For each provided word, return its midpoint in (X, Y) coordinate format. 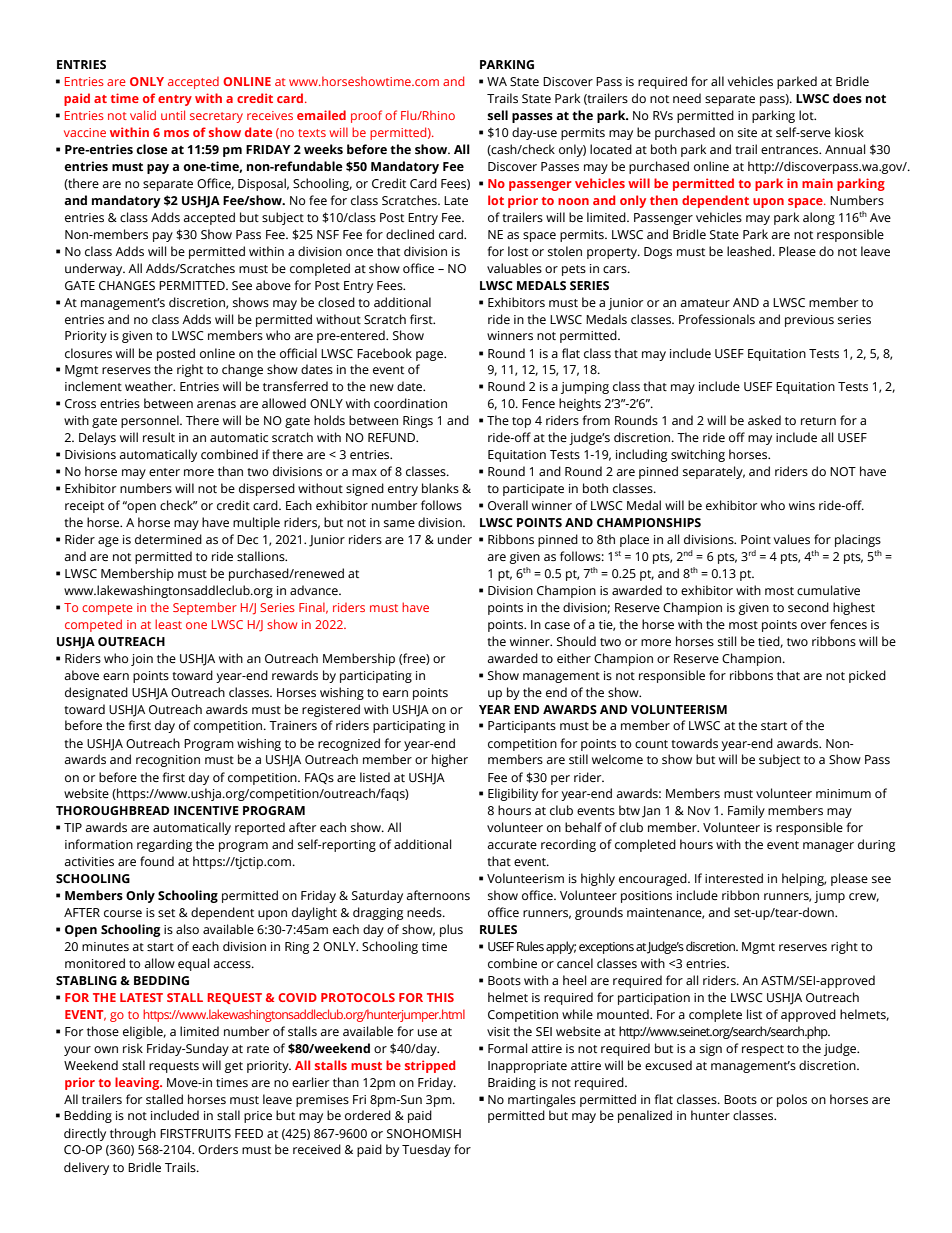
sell (498, 115)
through (133, 1134)
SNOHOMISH (424, 1134)
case (557, 625)
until (173, 115)
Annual (845, 149)
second (808, 607)
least (168, 624)
